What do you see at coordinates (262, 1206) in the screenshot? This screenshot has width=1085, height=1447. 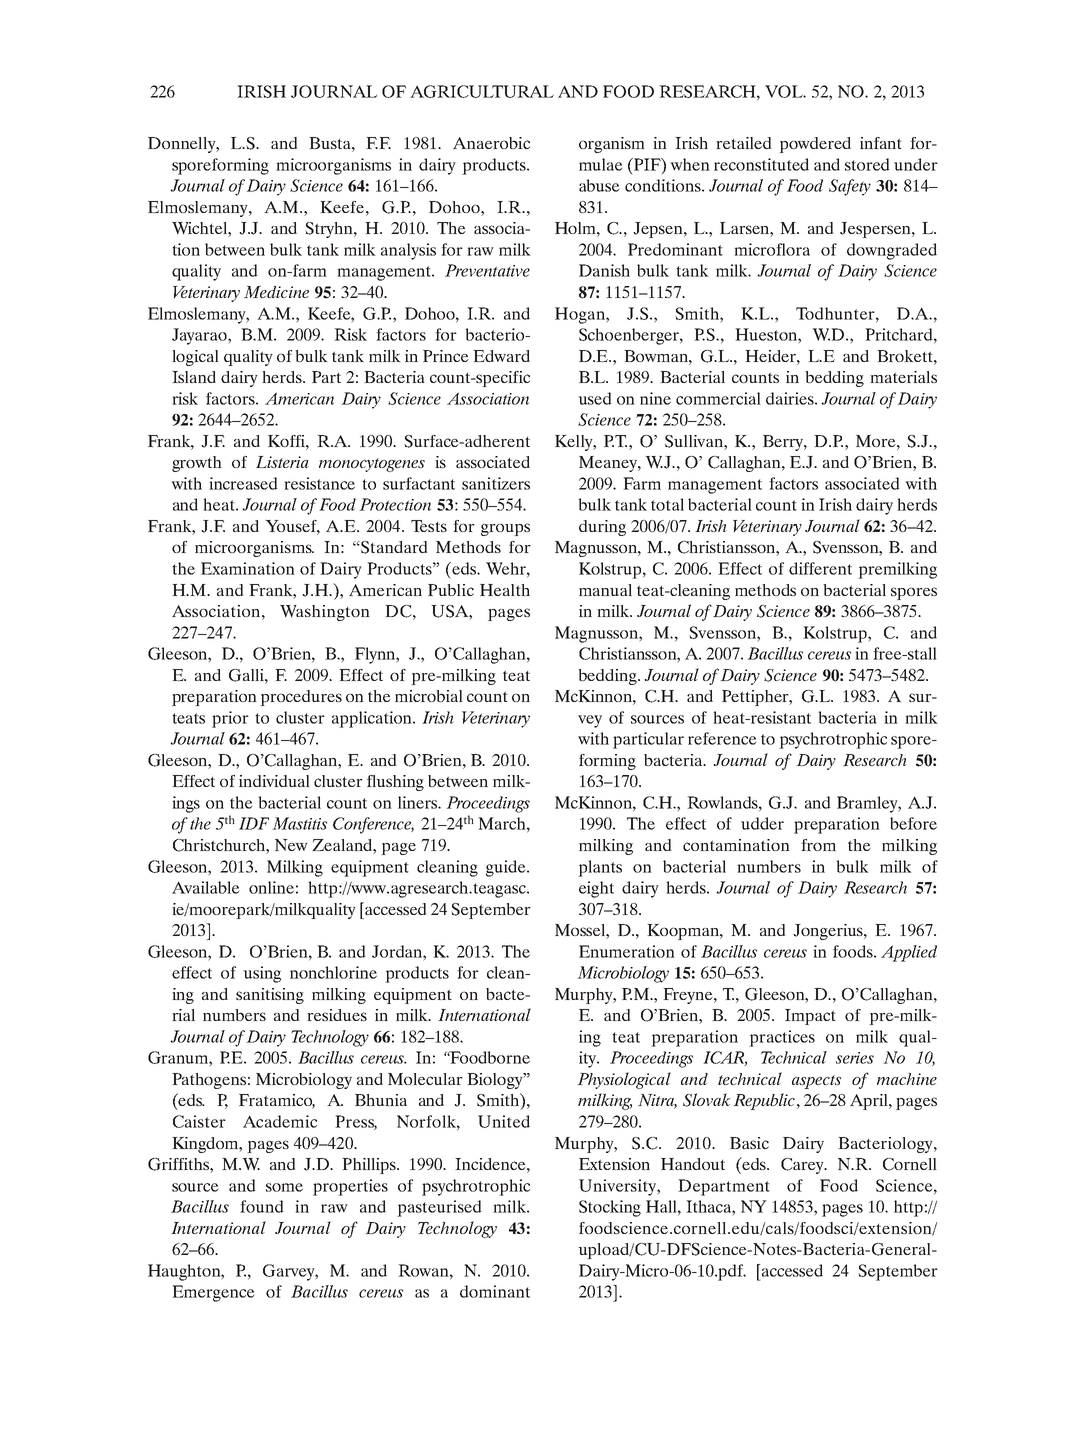 I see `found` at bounding box center [262, 1206].
